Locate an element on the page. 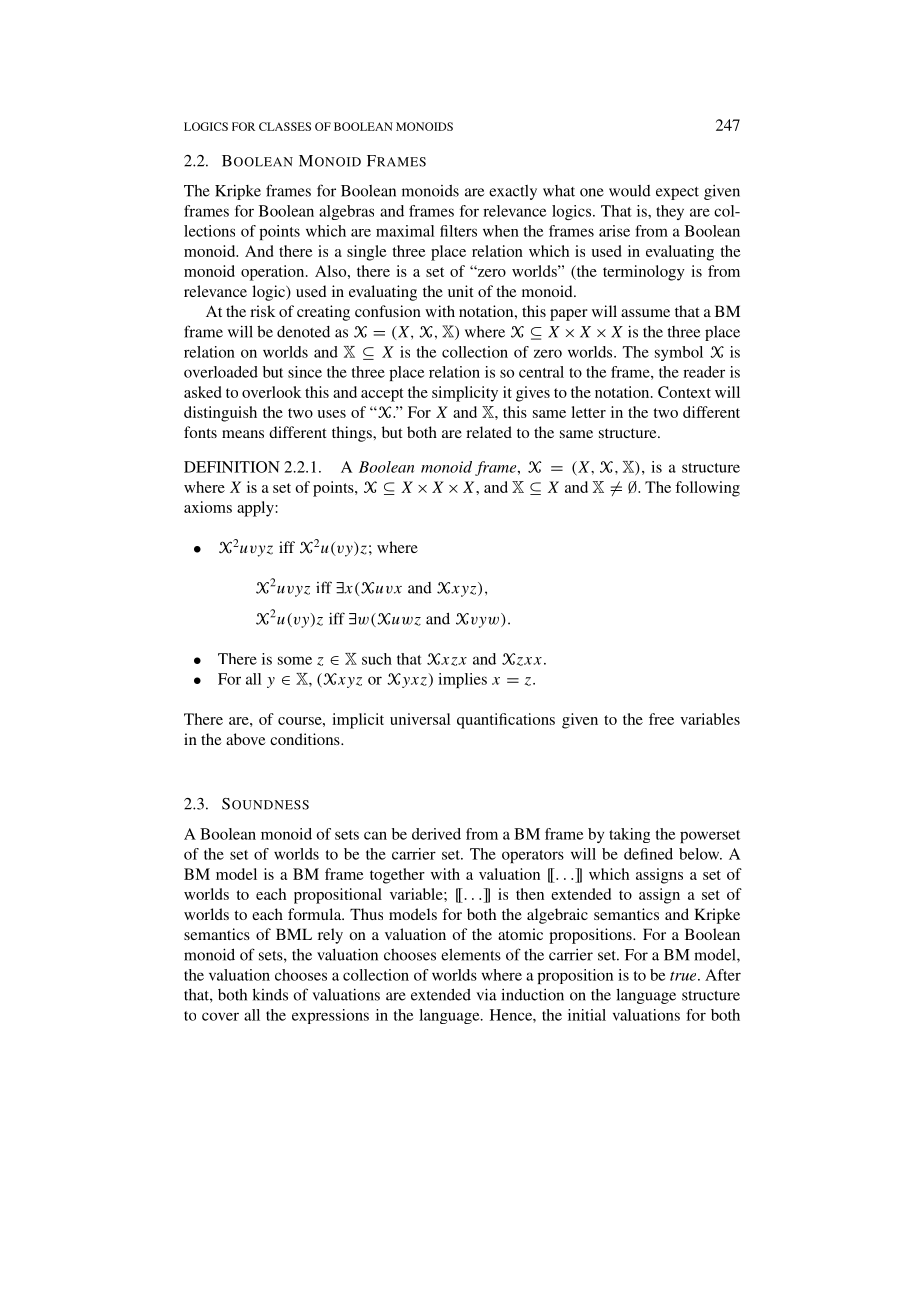 The image size is (924, 1308). following is located at coordinates (707, 489).
